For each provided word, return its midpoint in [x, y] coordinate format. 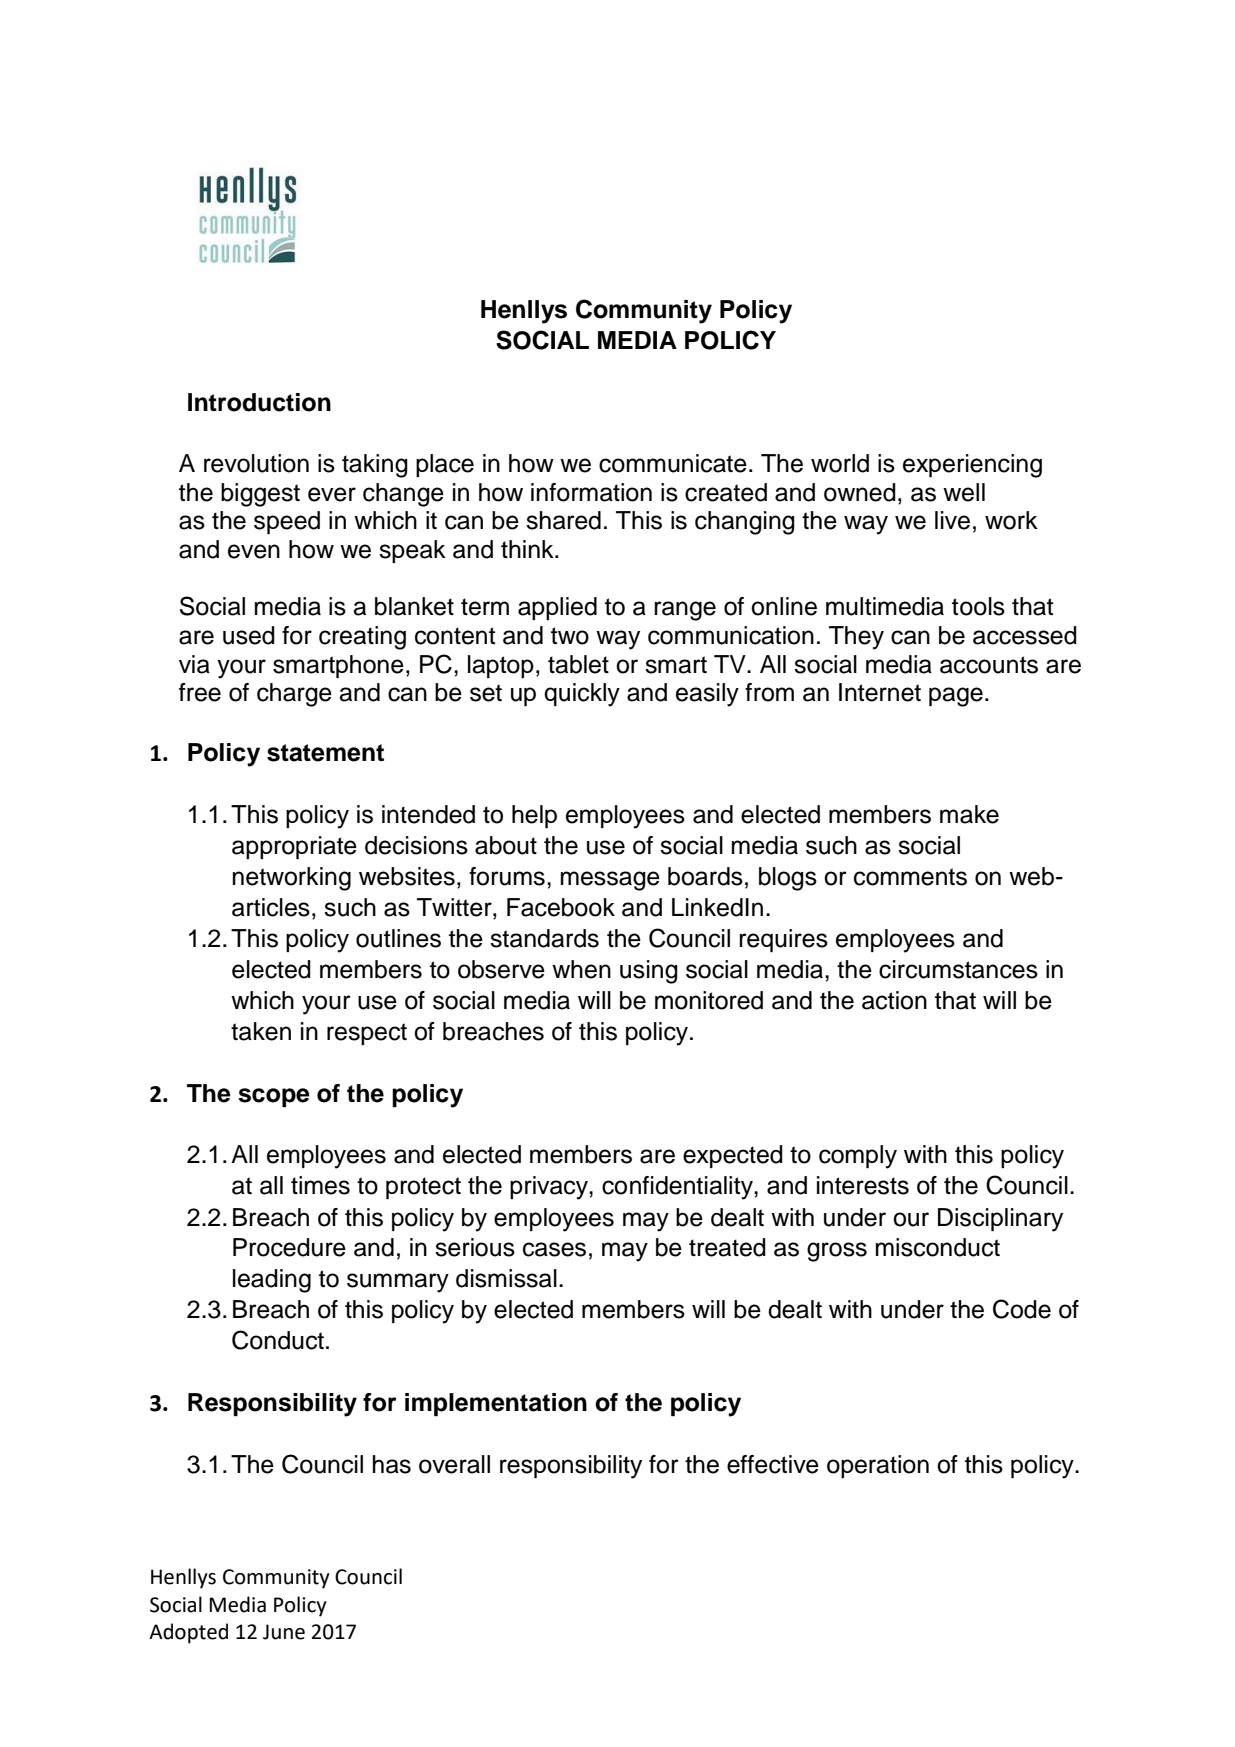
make [969, 814]
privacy [550, 1188]
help [534, 816]
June [284, 1632]
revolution [256, 463]
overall [454, 1464]
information [591, 492]
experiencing [972, 466]
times [320, 1185]
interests [863, 1185]
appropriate [294, 847]
